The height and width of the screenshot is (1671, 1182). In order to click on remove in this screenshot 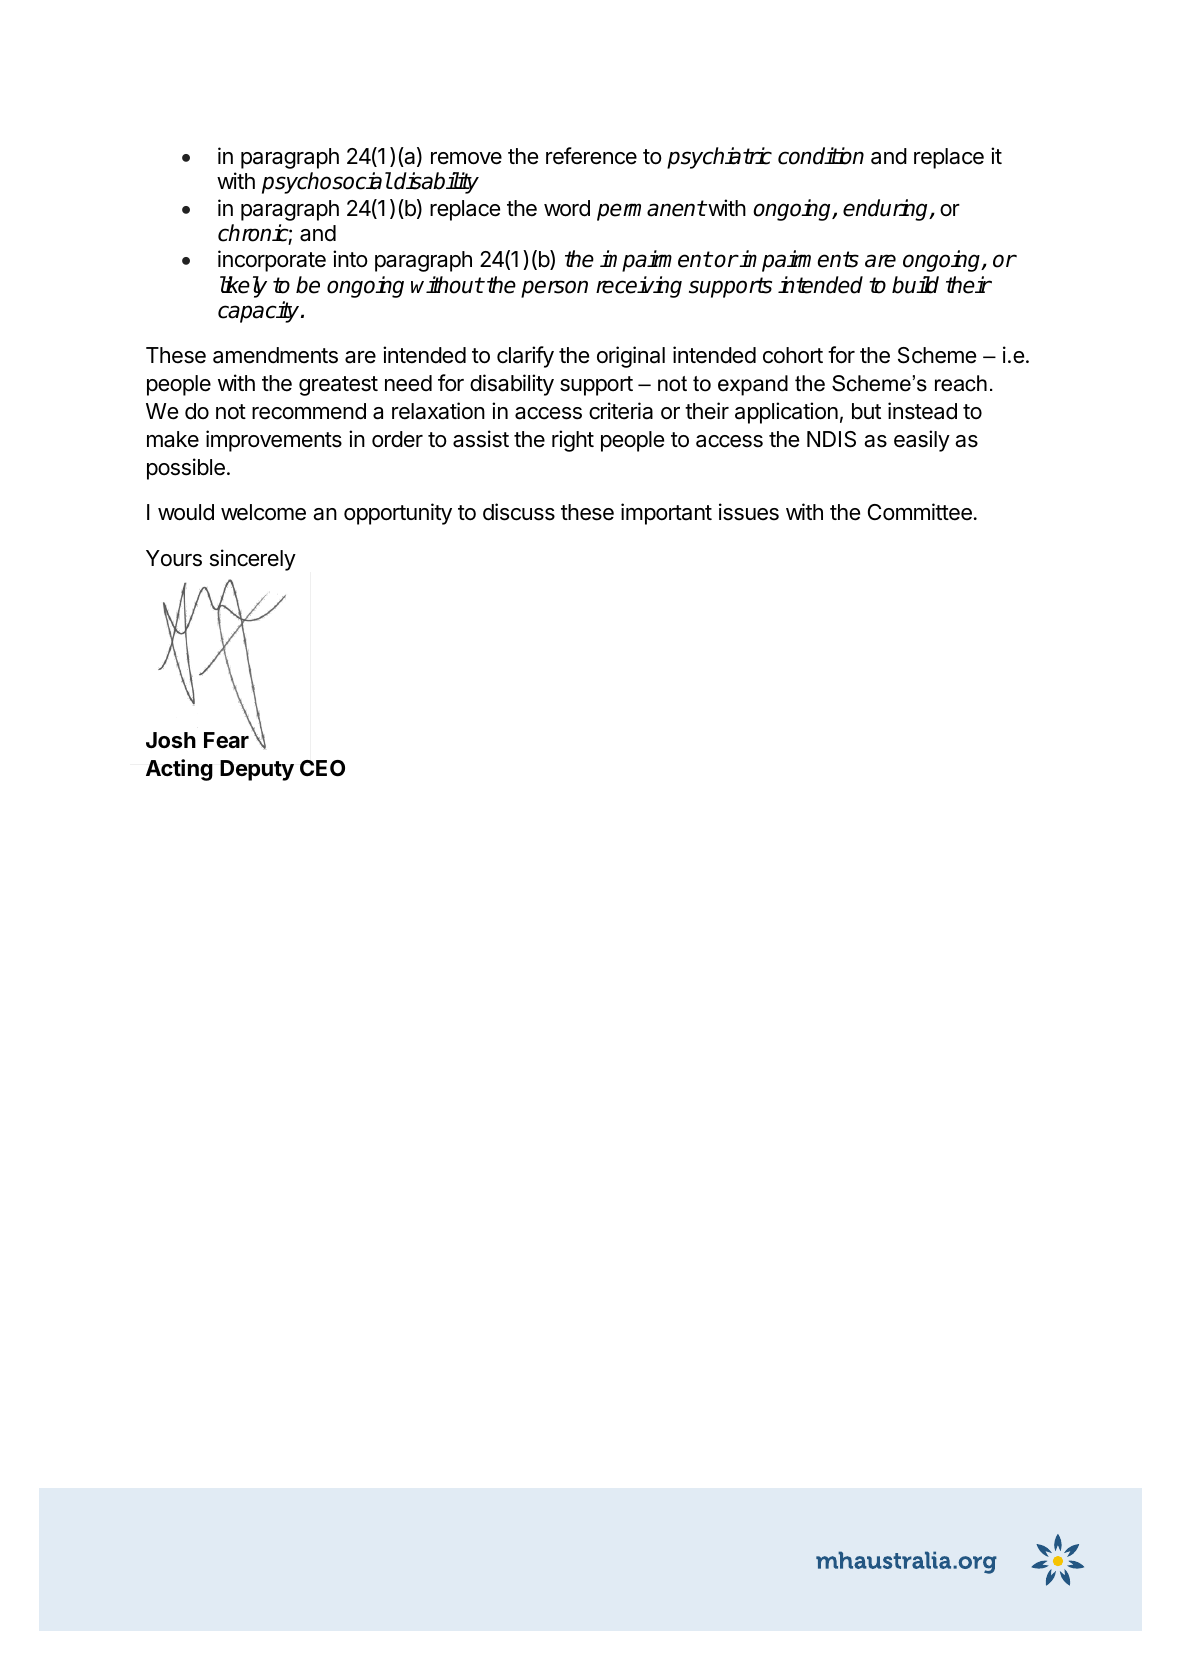, I will do `click(466, 158)`.
